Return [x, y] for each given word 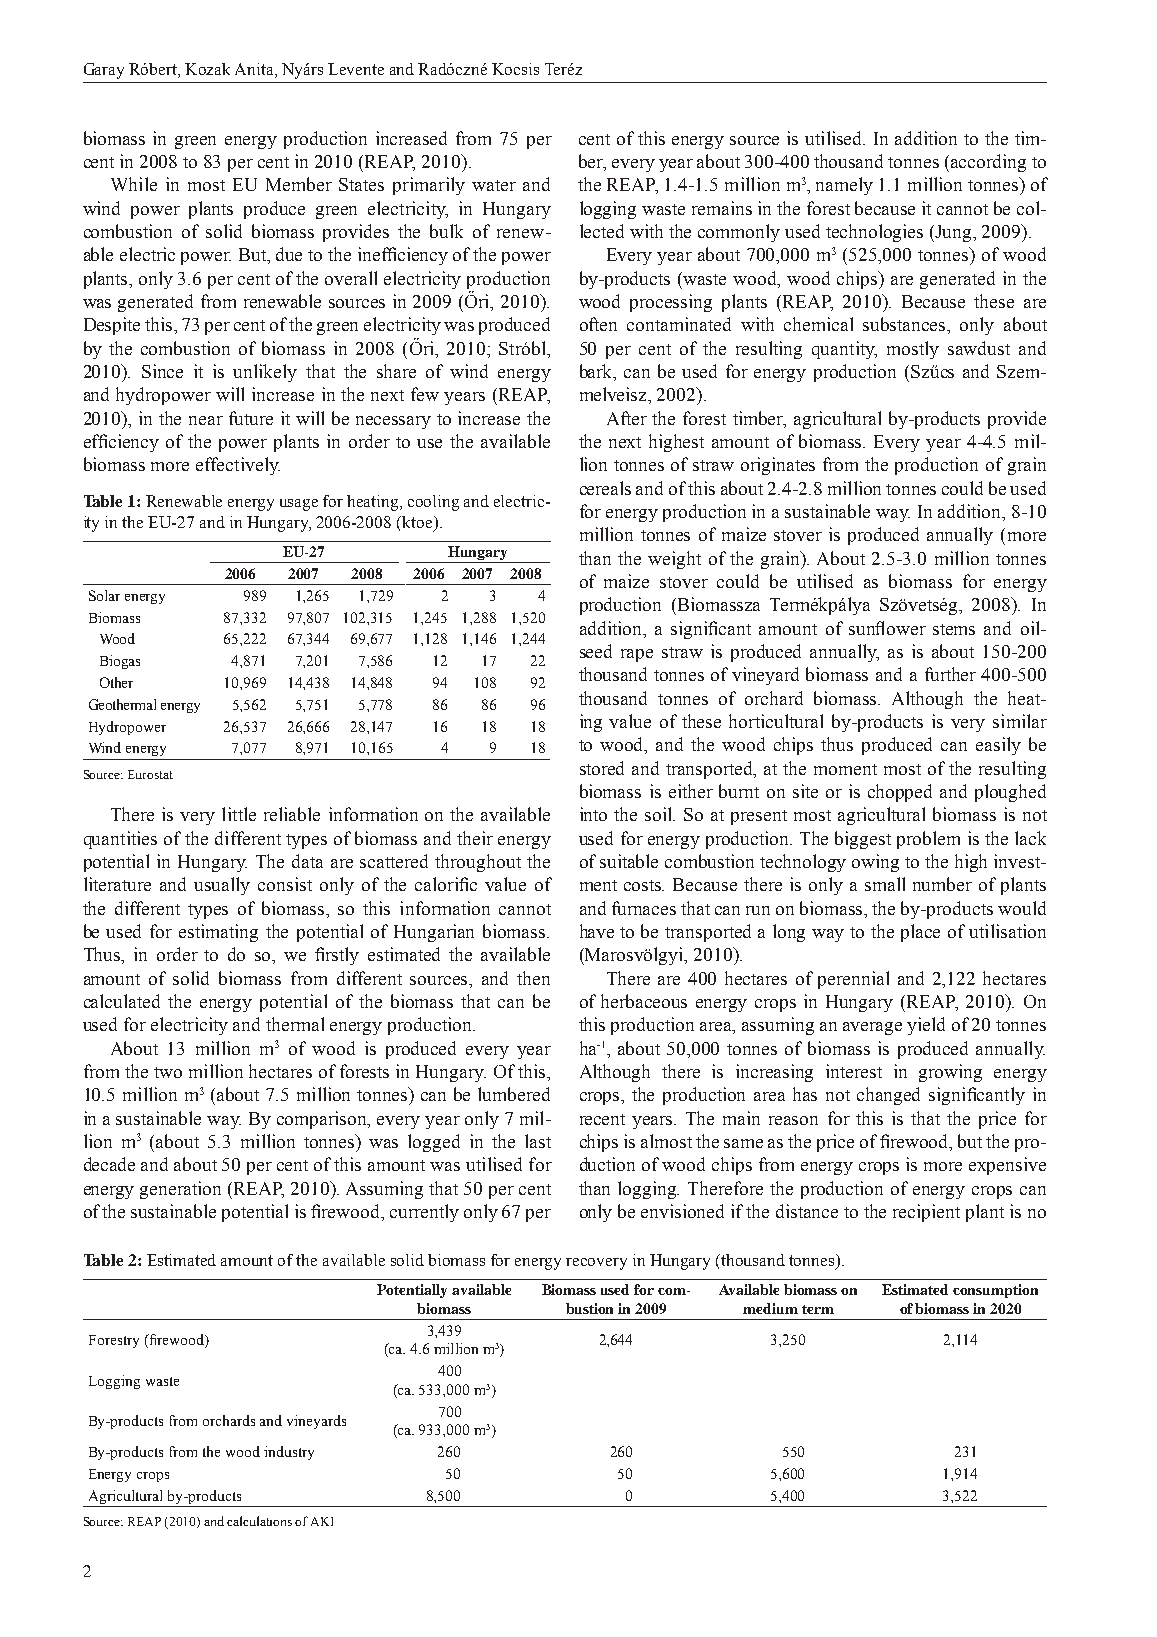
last [538, 1141]
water [494, 185]
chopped [900, 793]
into [593, 814]
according [988, 163]
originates [778, 466]
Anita [255, 69]
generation [180, 1190]
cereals [605, 488]
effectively [238, 466]
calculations [259, 1521]
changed [888, 1096]
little [239, 814]
